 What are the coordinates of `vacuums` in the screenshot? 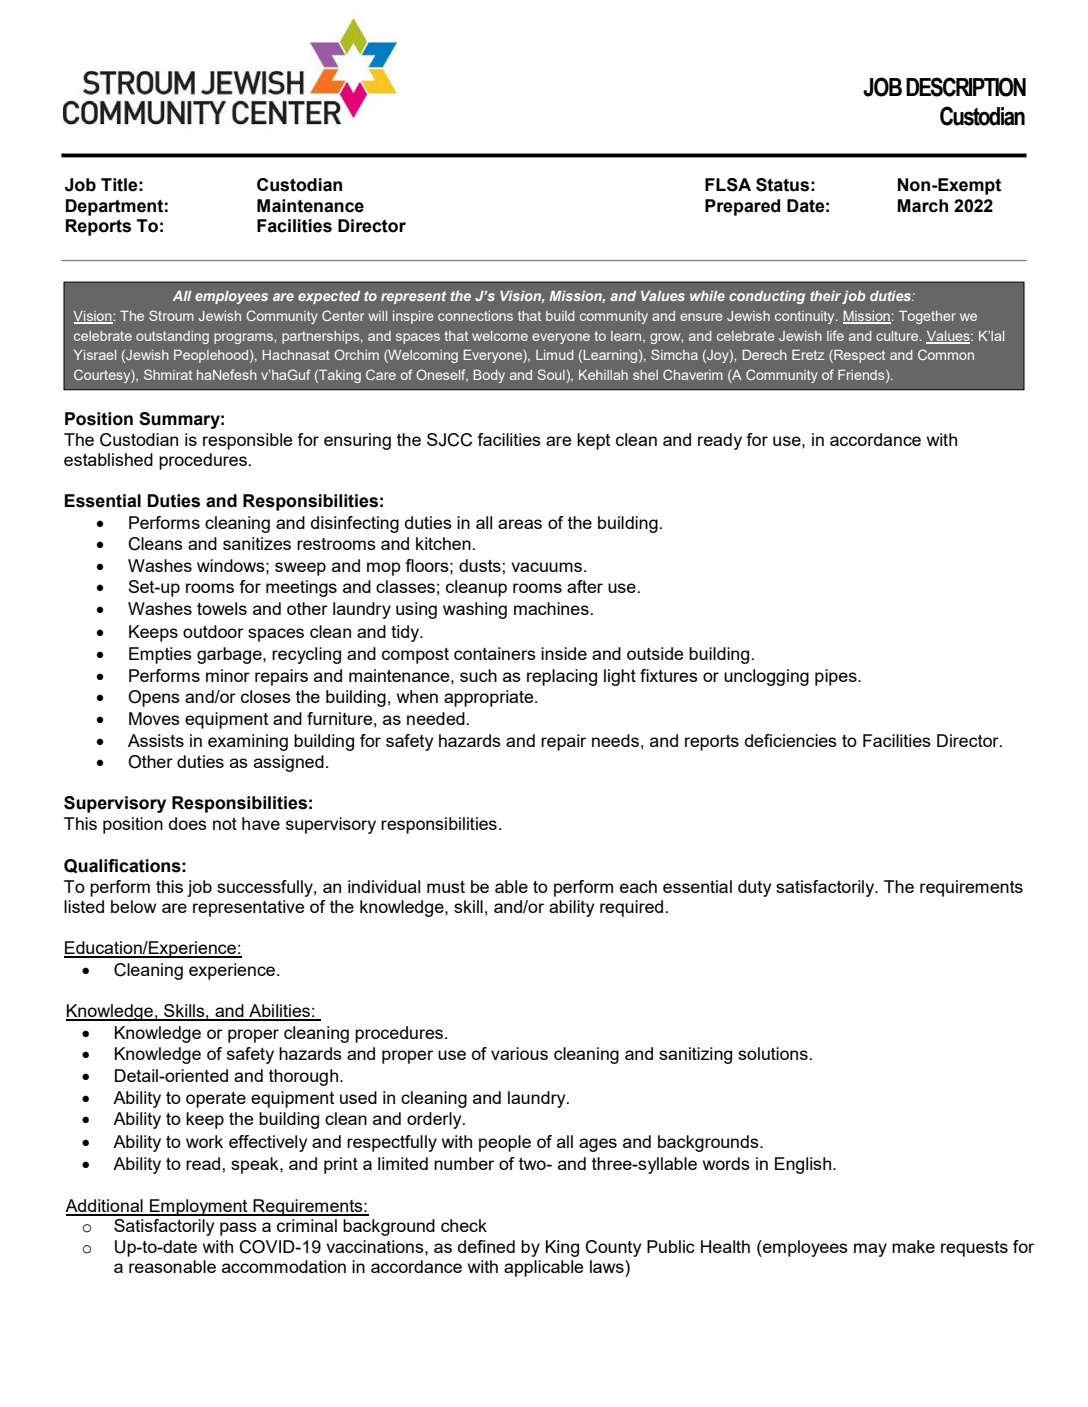 It's located at (548, 567).
